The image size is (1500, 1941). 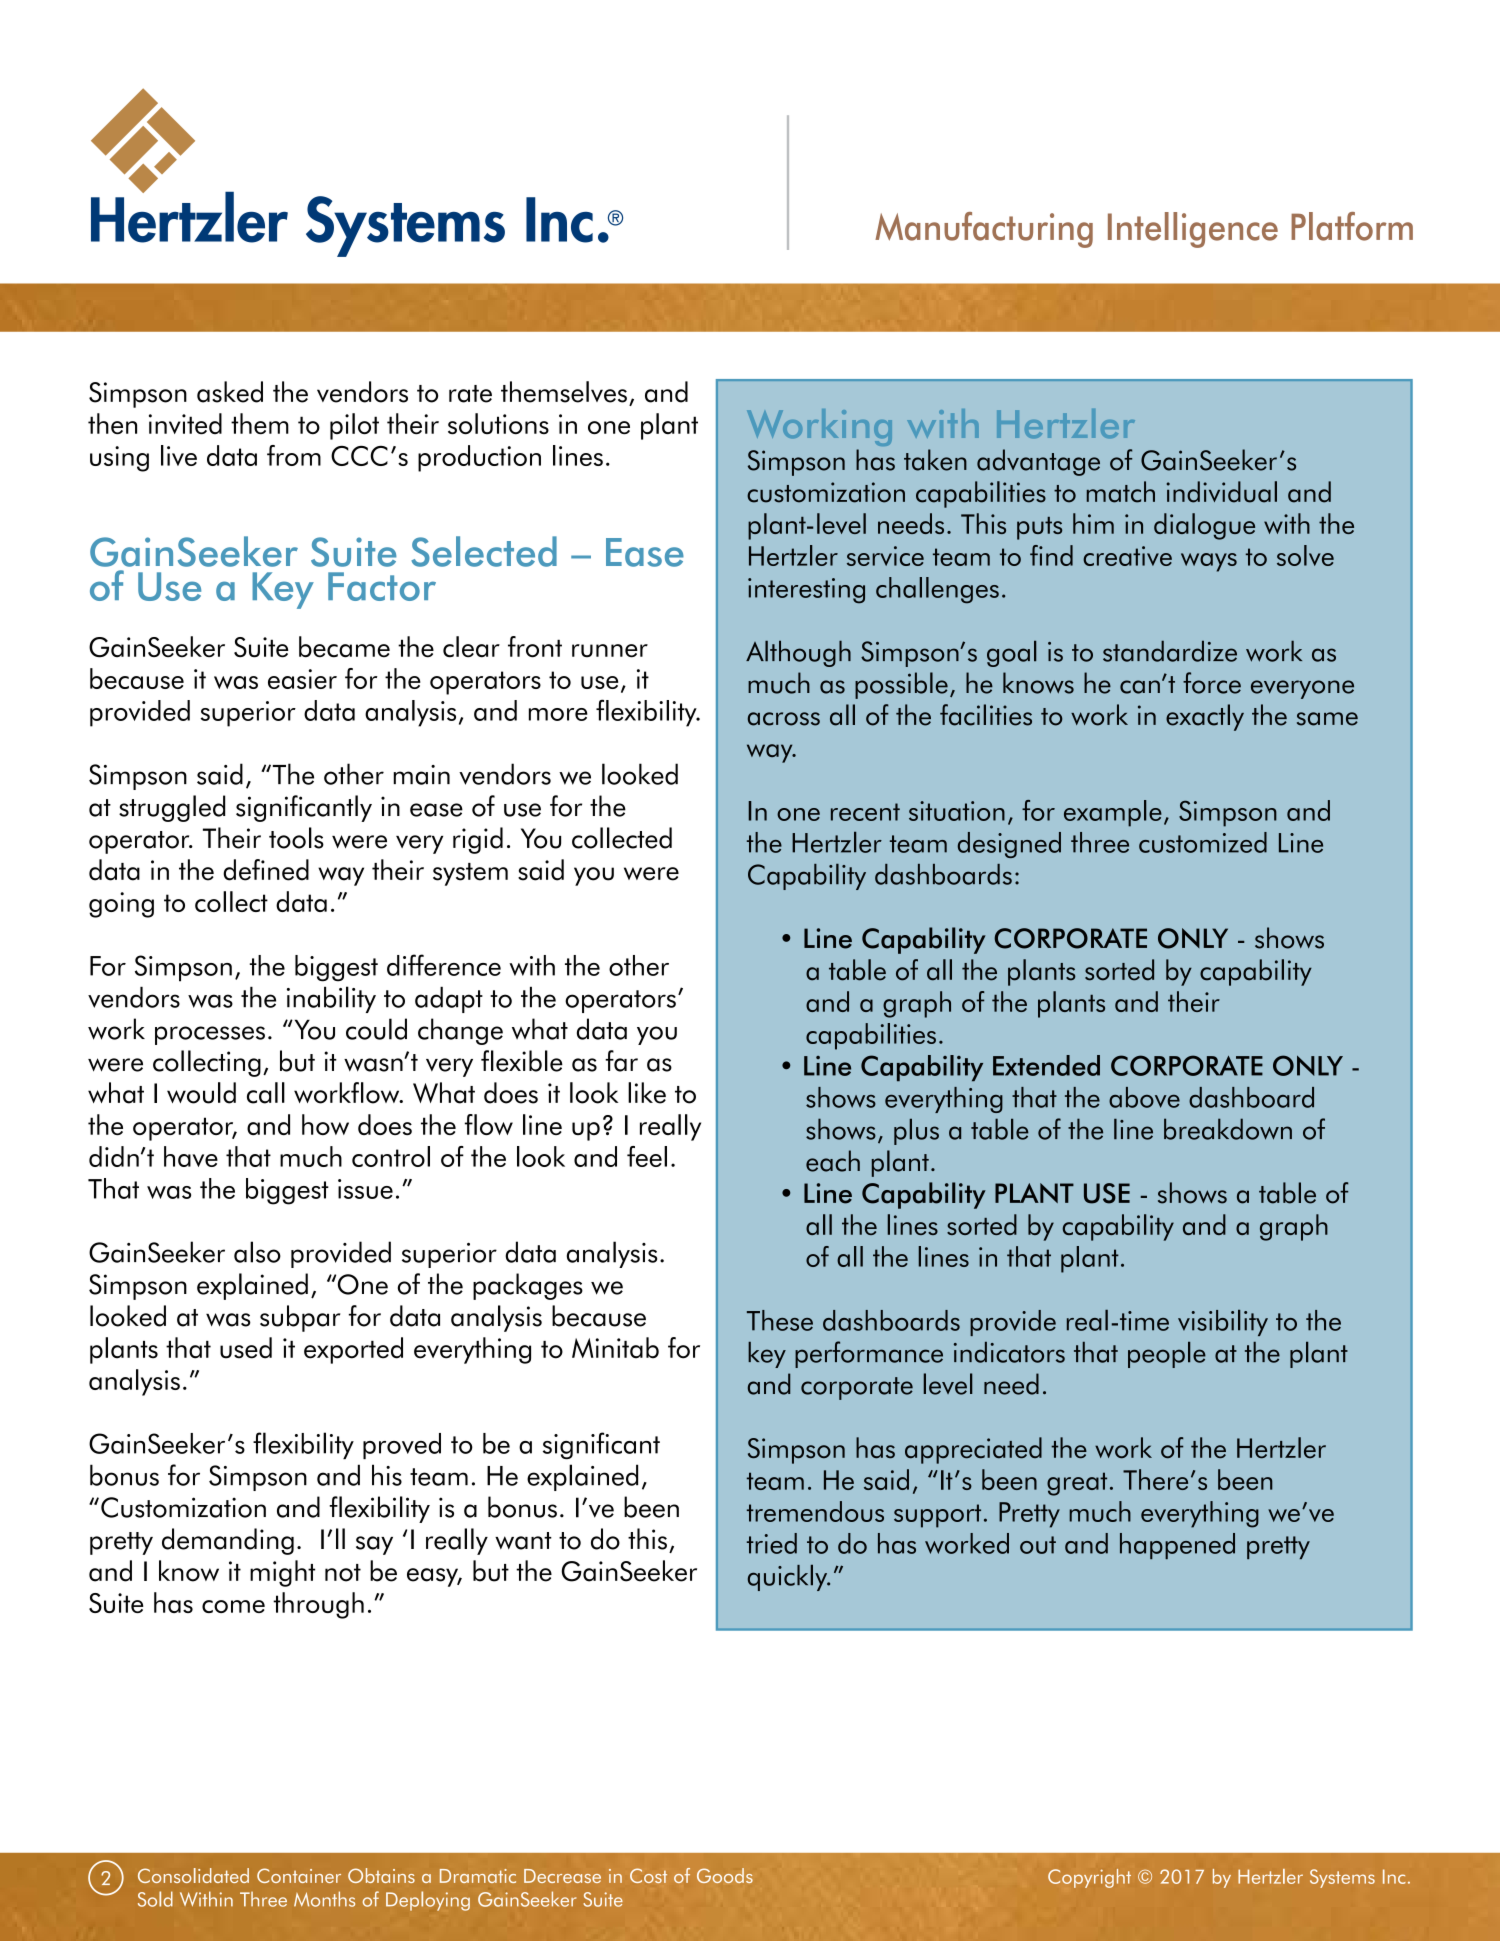 I want to click on Goods, so click(x=725, y=1875).
